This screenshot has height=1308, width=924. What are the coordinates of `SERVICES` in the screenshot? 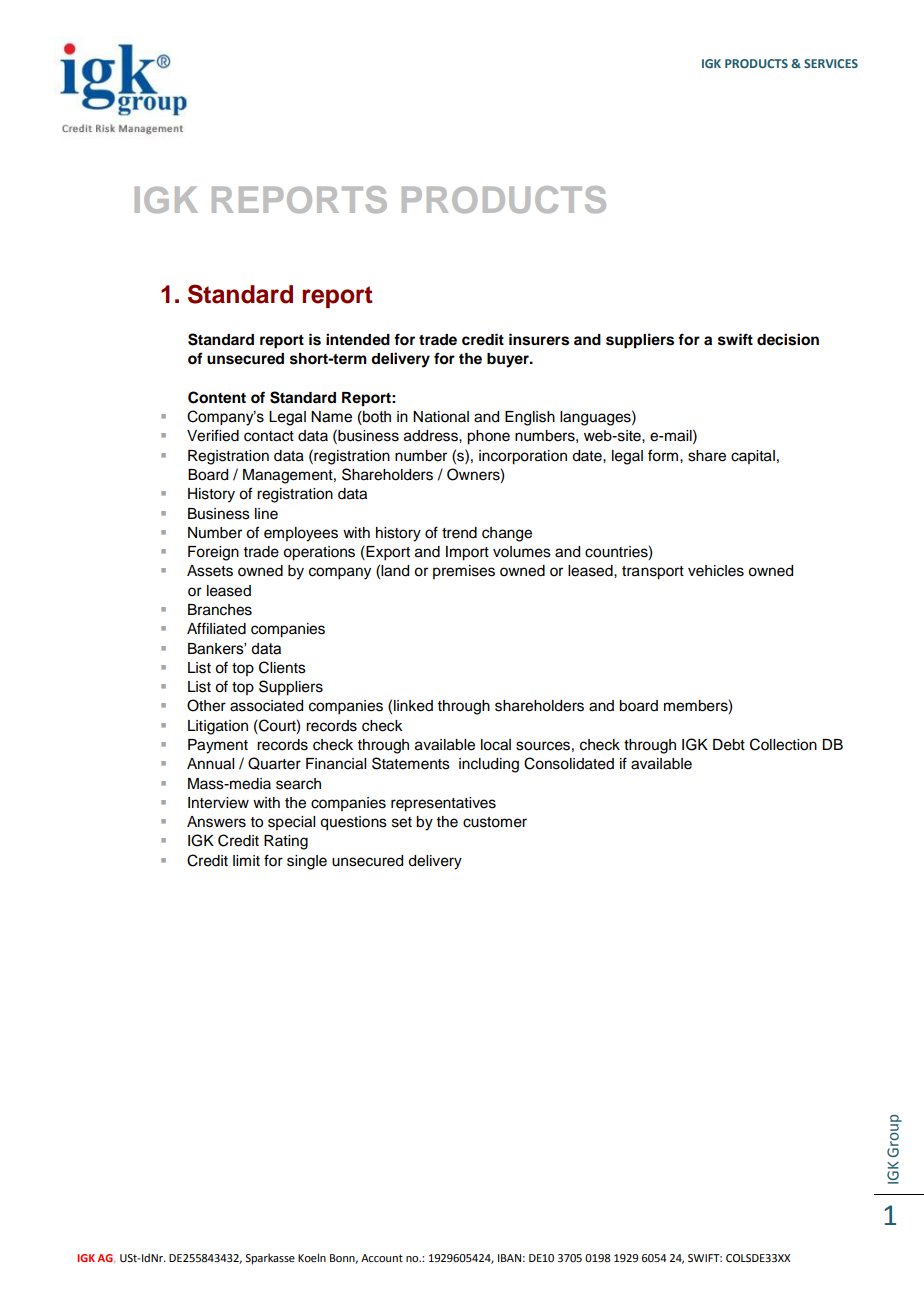 It's located at (831, 63).
